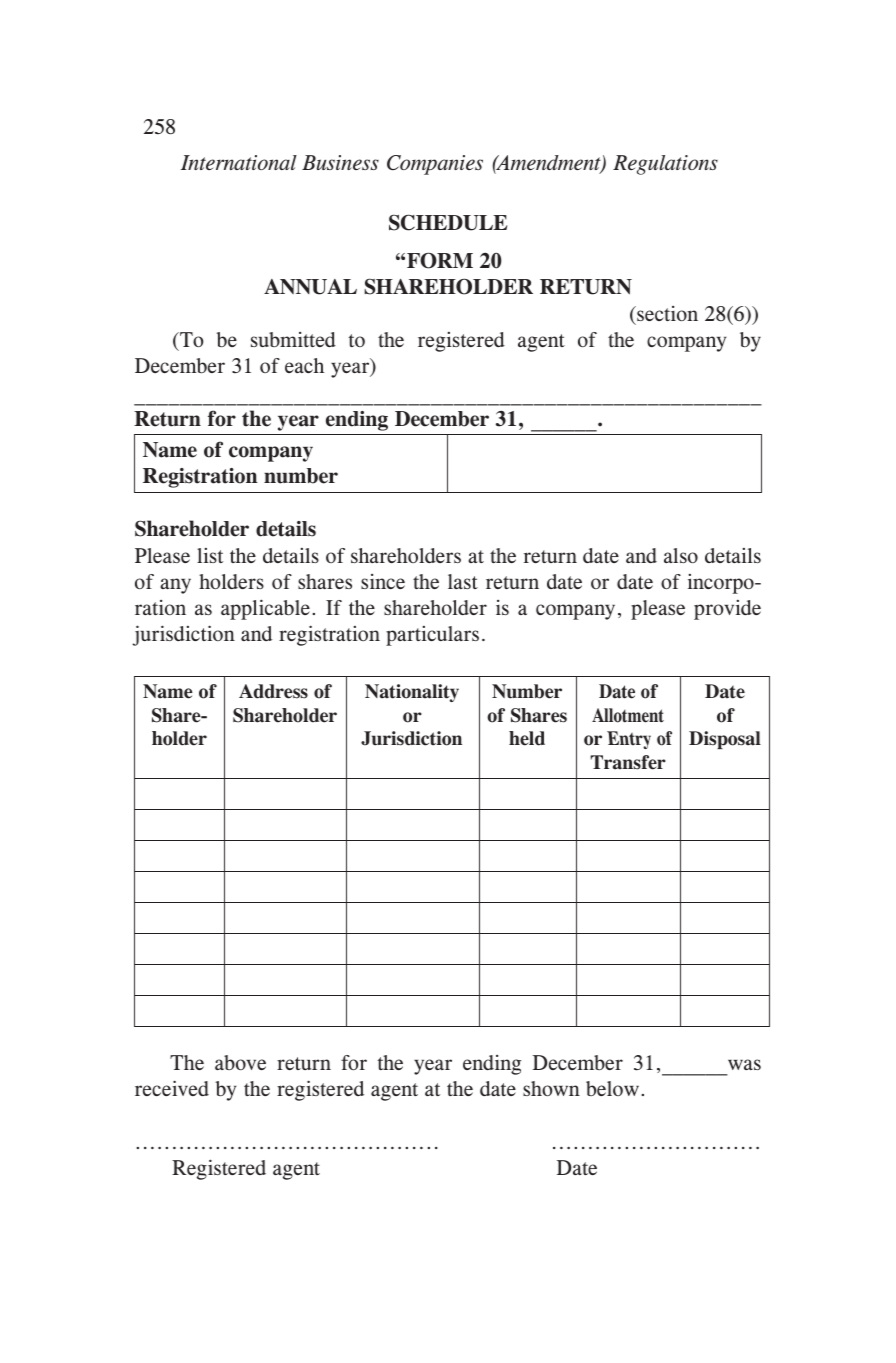 This page has height=1363, width=896. Describe the element at coordinates (665, 165) in the page. I see `Regulations` at that location.
